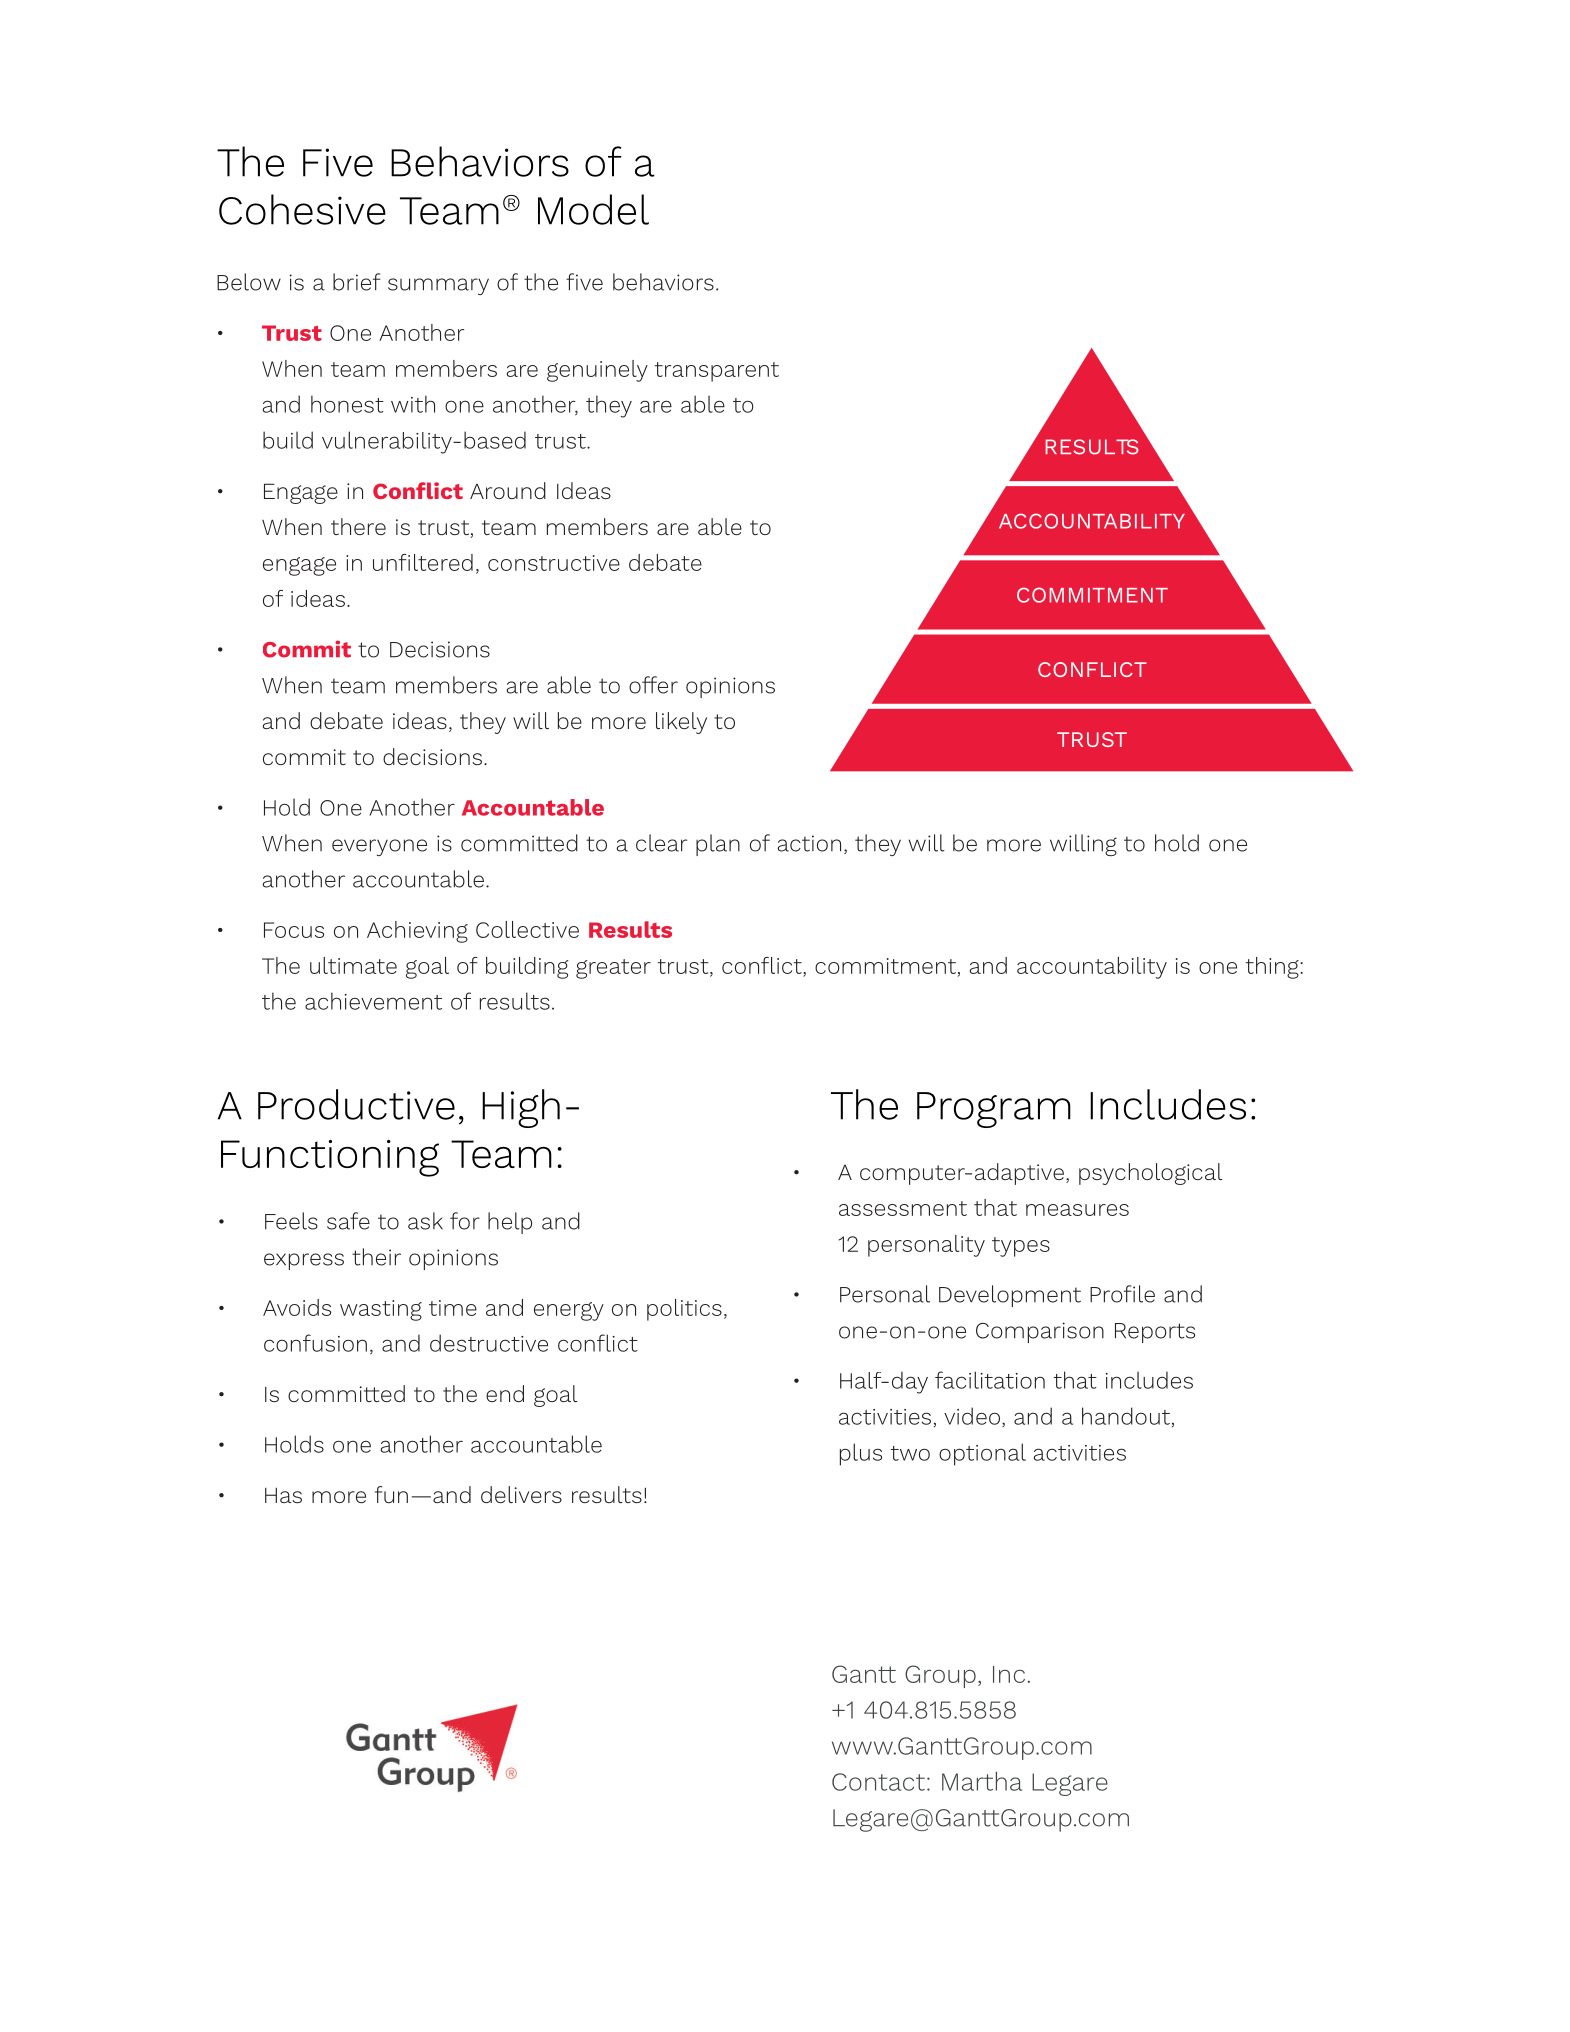  I want to click on Reports, so click(1155, 1333).
